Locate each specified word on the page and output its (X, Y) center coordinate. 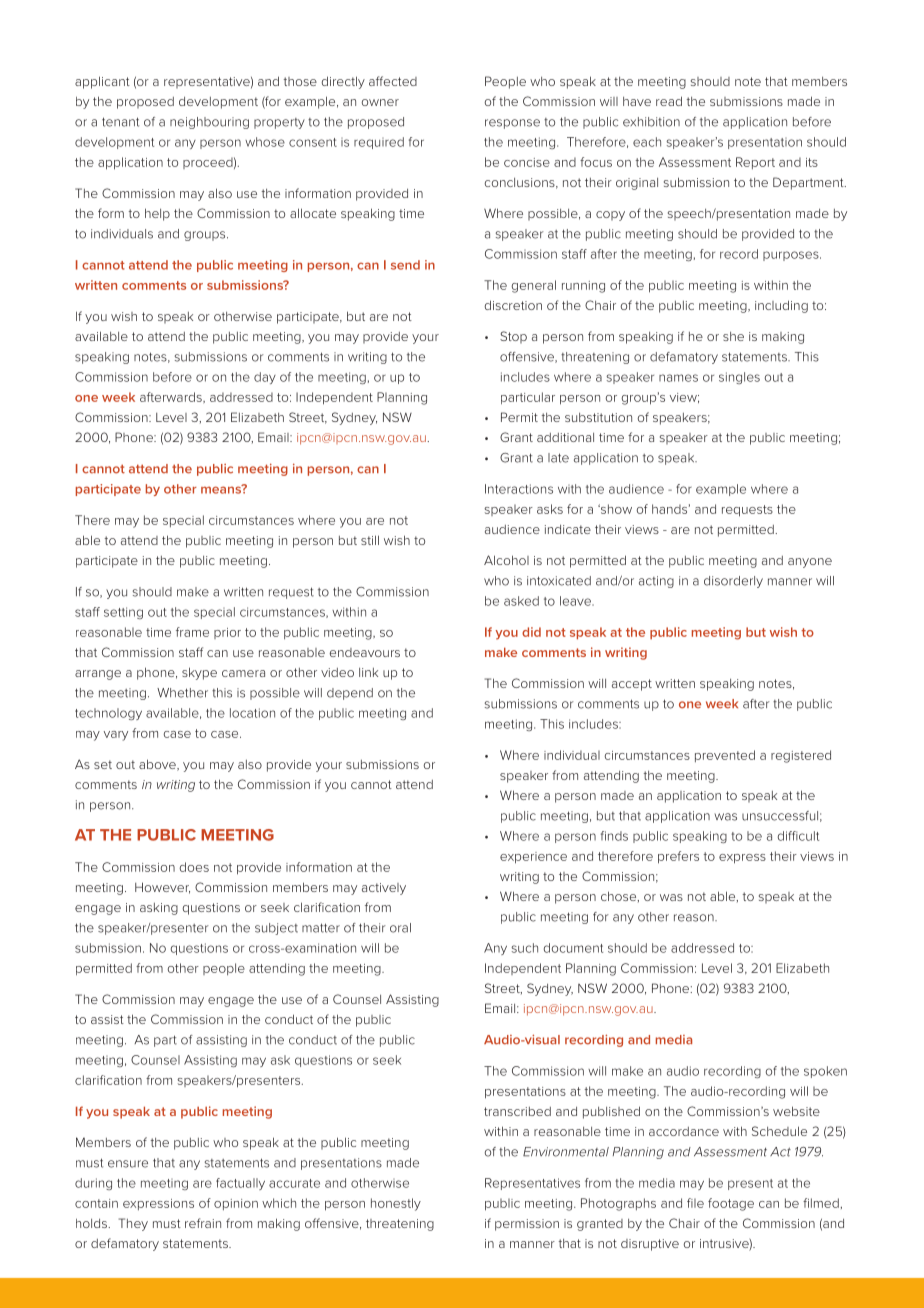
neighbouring (209, 123)
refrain (203, 1223)
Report (755, 163)
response (512, 124)
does (194, 867)
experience (533, 858)
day (265, 378)
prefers (678, 857)
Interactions (519, 489)
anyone (810, 563)
